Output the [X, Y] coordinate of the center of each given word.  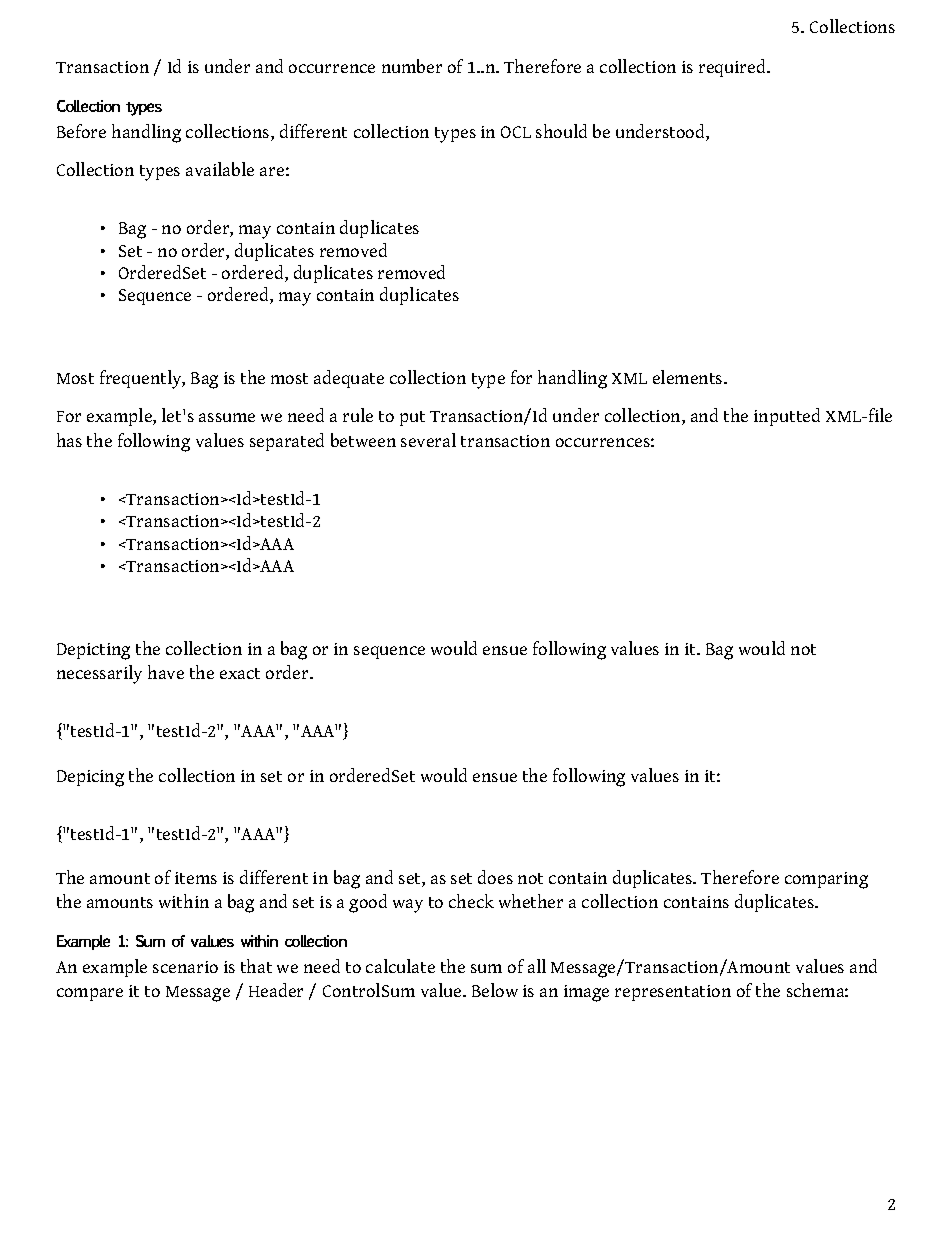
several [428, 440]
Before [81, 131]
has [69, 440]
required [734, 68]
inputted [787, 417]
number [412, 66]
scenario [185, 967]
